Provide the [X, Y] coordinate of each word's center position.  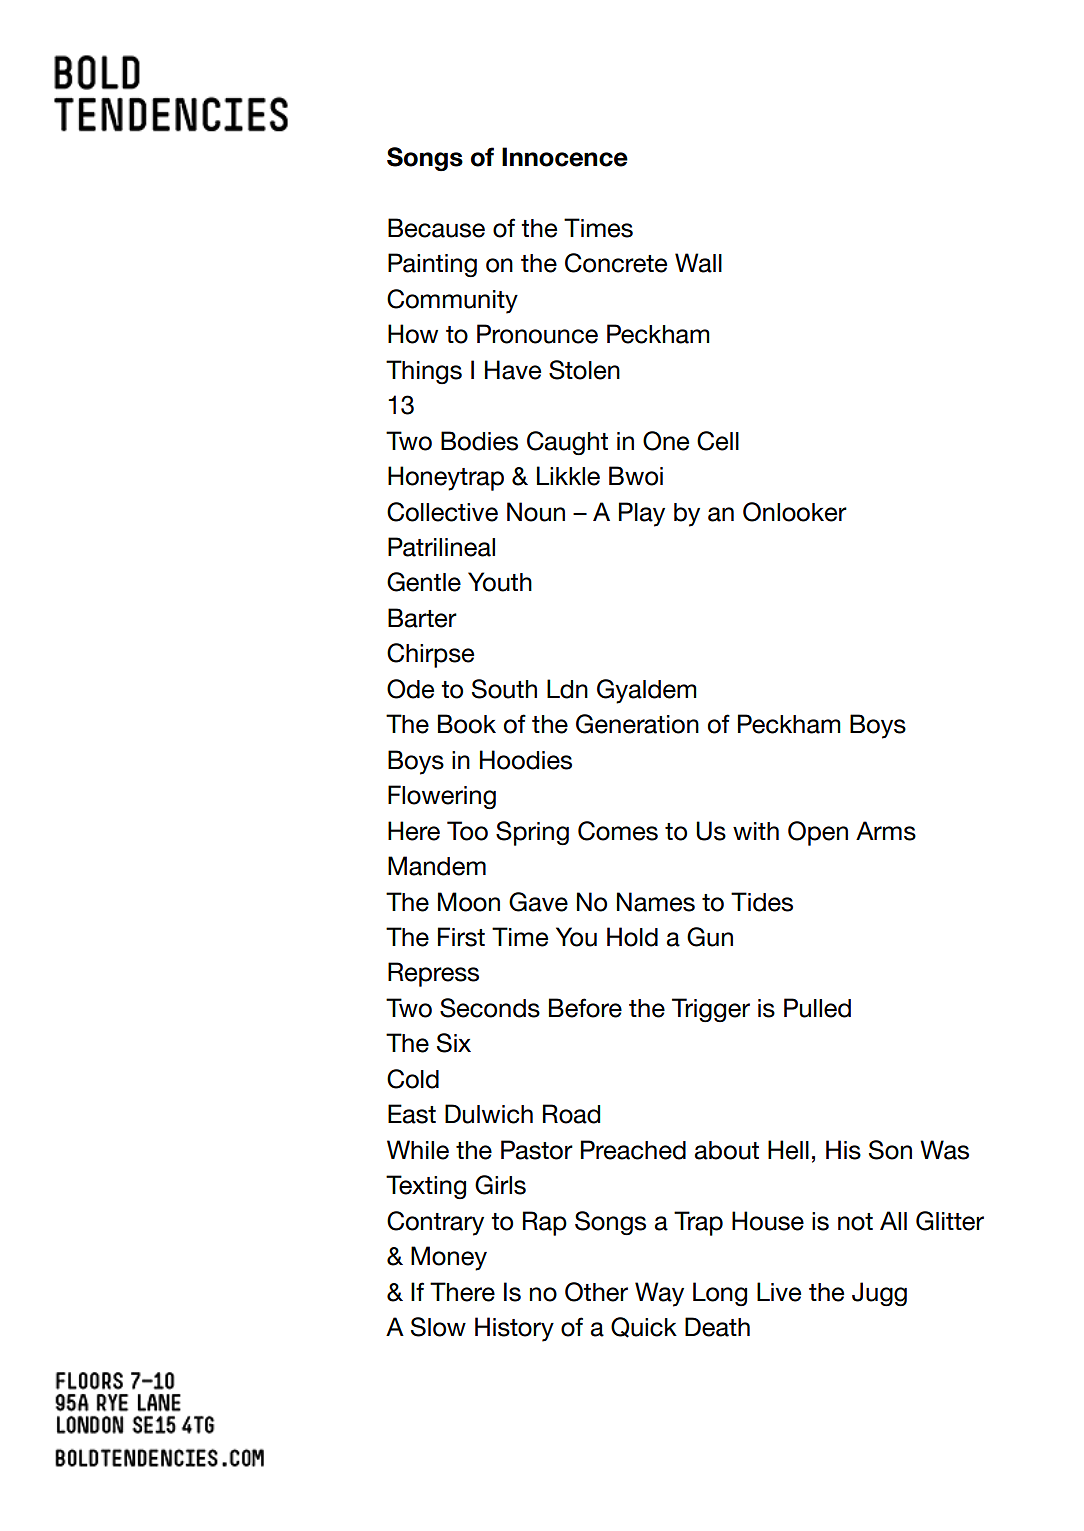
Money [449, 1258]
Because [436, 228]
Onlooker [795, 512]
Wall [698, 263]
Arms [886, 831]
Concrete [616, 263]
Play [642, 514]
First [461, 937]
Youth [500, 582]
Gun [710, 937]
